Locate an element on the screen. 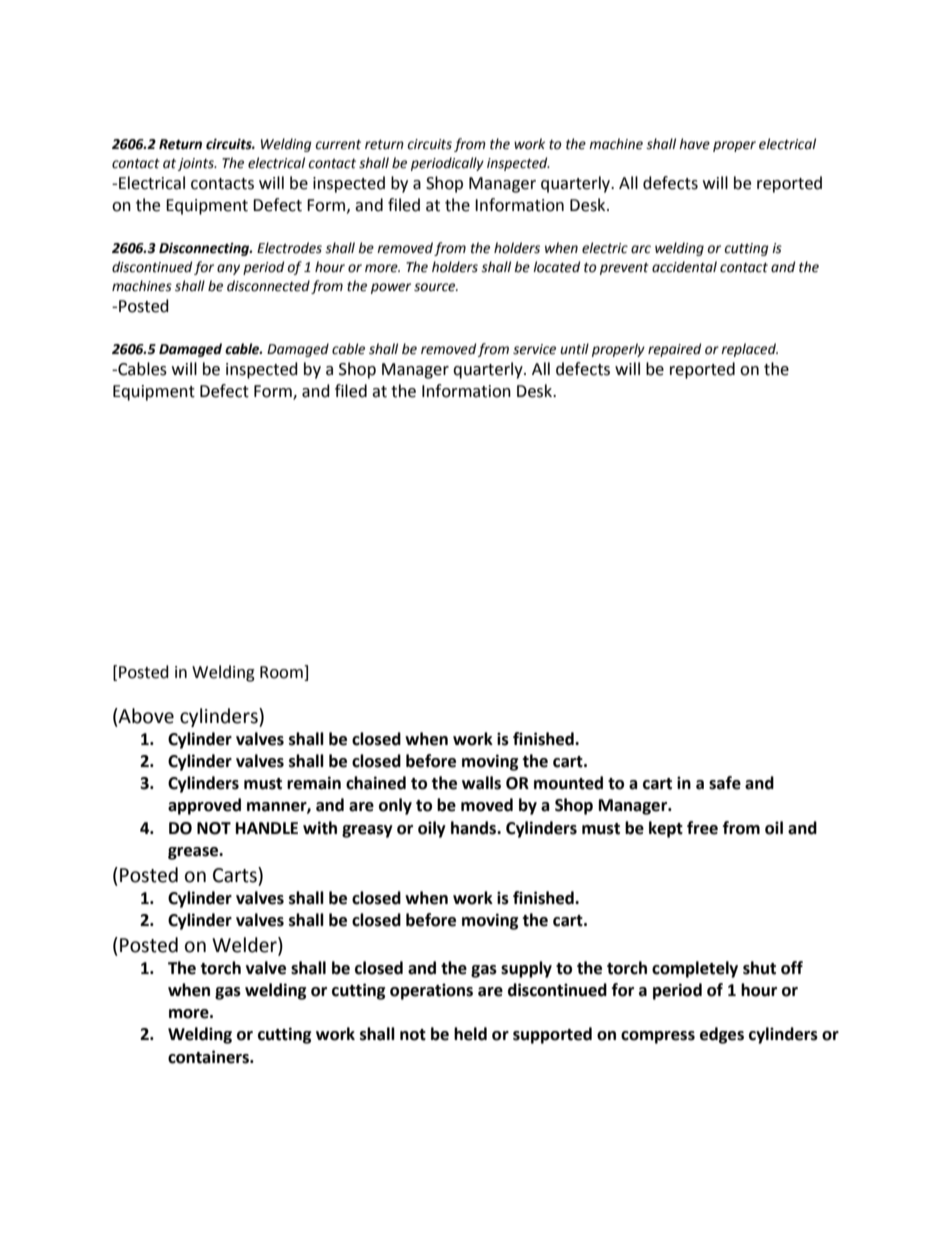 The width and height of the screenshot is (952, 1233). held is located at coordinates (470, 1034).
